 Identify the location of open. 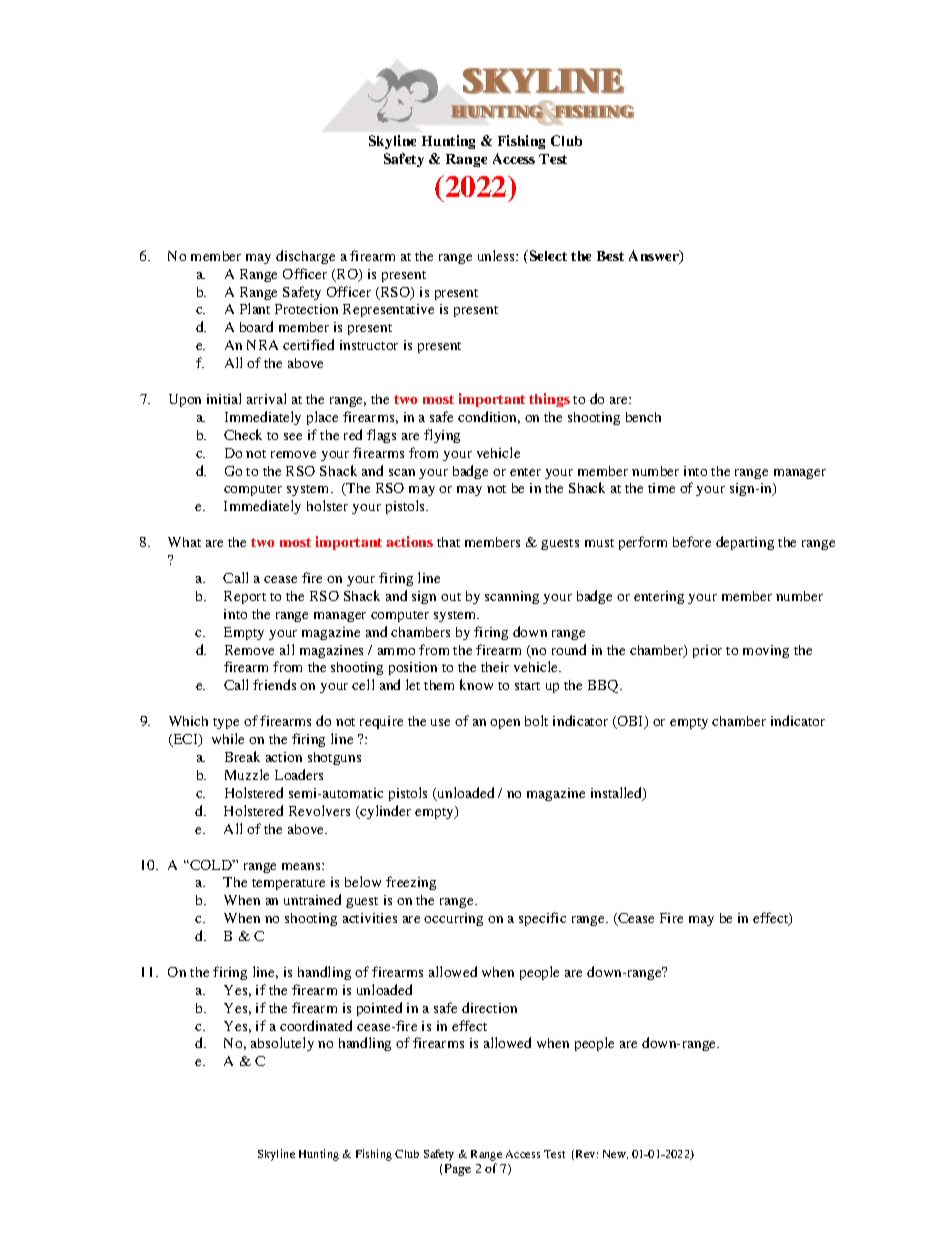
(505, 724).
